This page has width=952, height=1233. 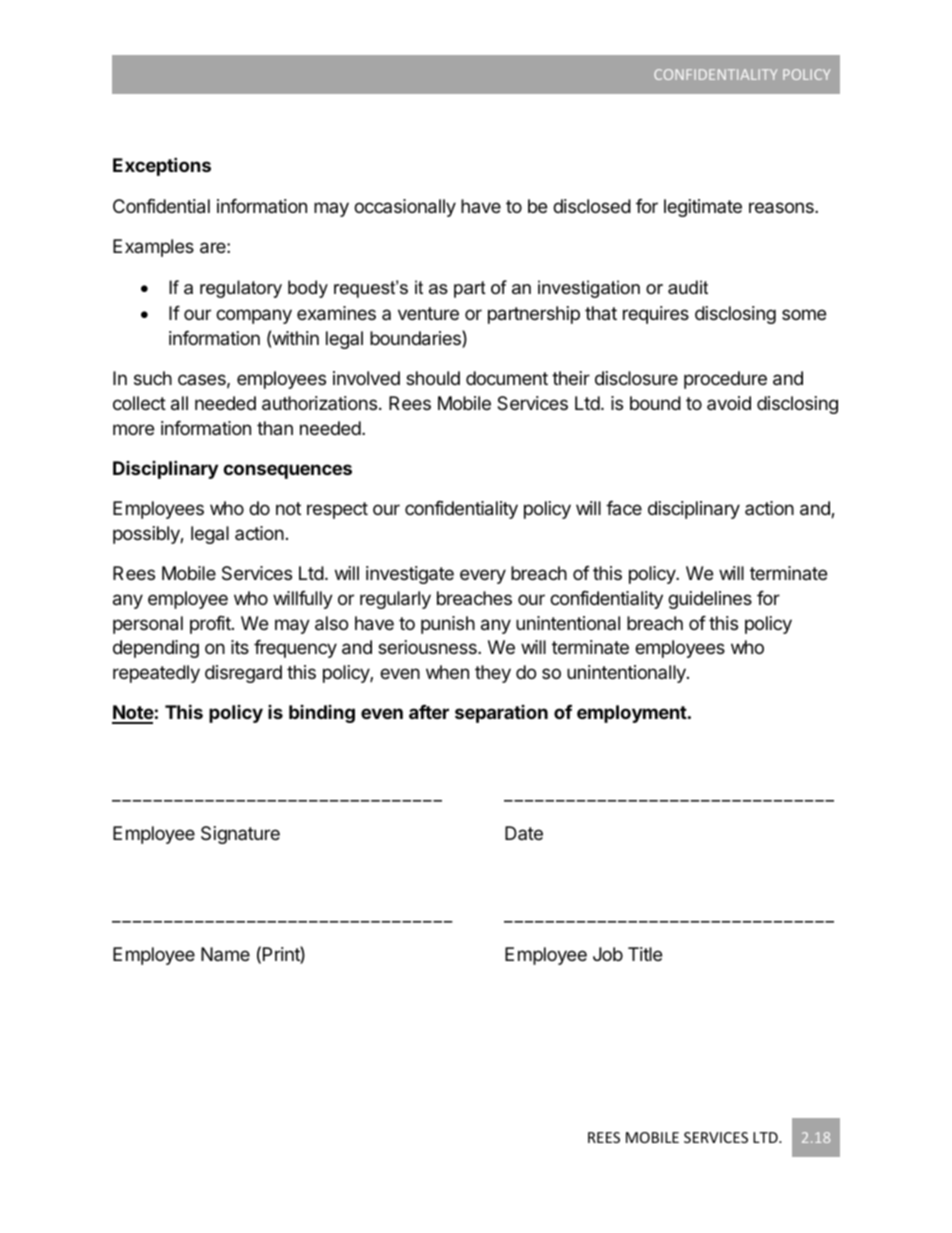 What do you see at coordinates (608, 954) in the page?
I see `Job` at bounding box center [608, 954].
